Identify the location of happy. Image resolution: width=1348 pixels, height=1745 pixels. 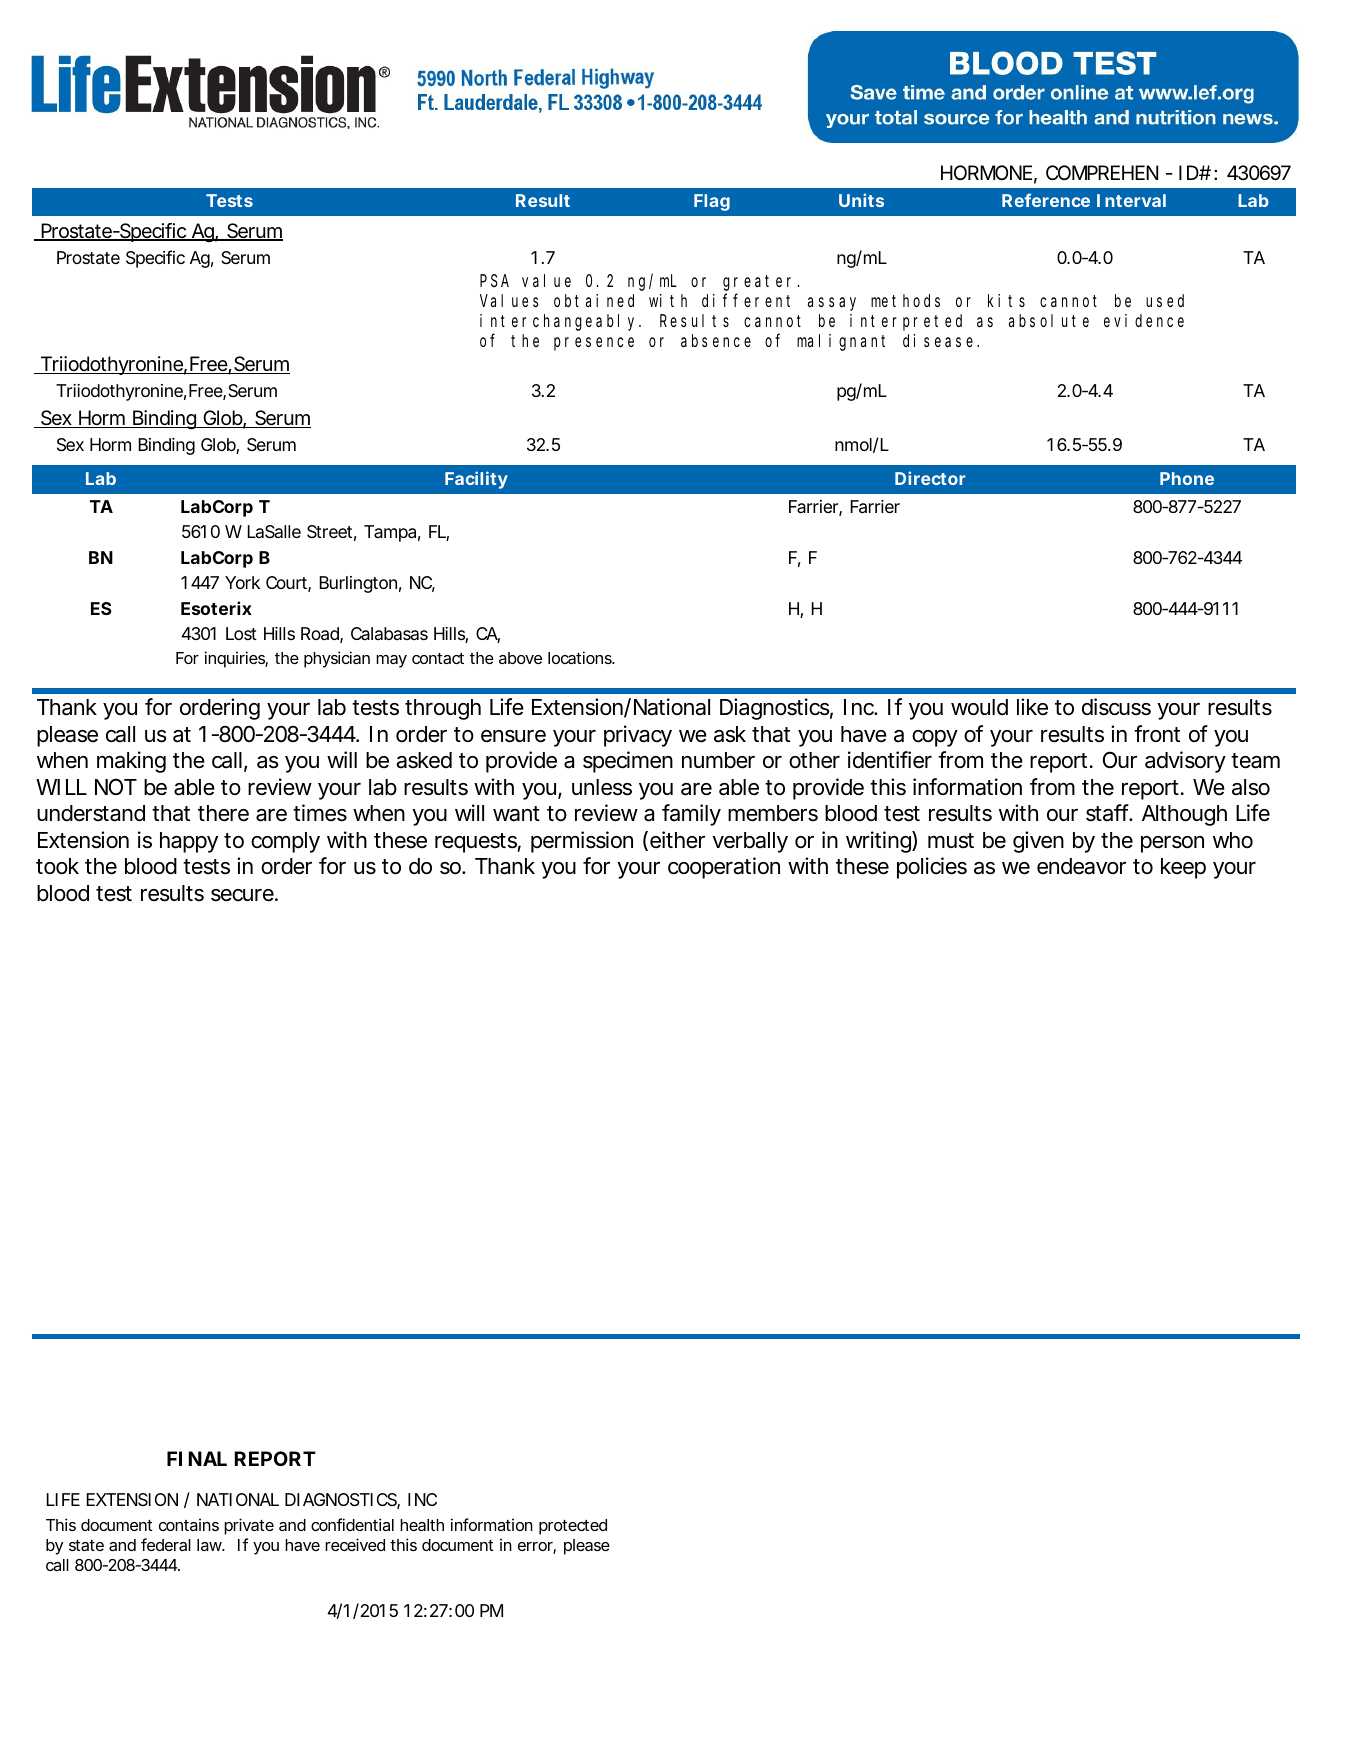
(189, 842).
